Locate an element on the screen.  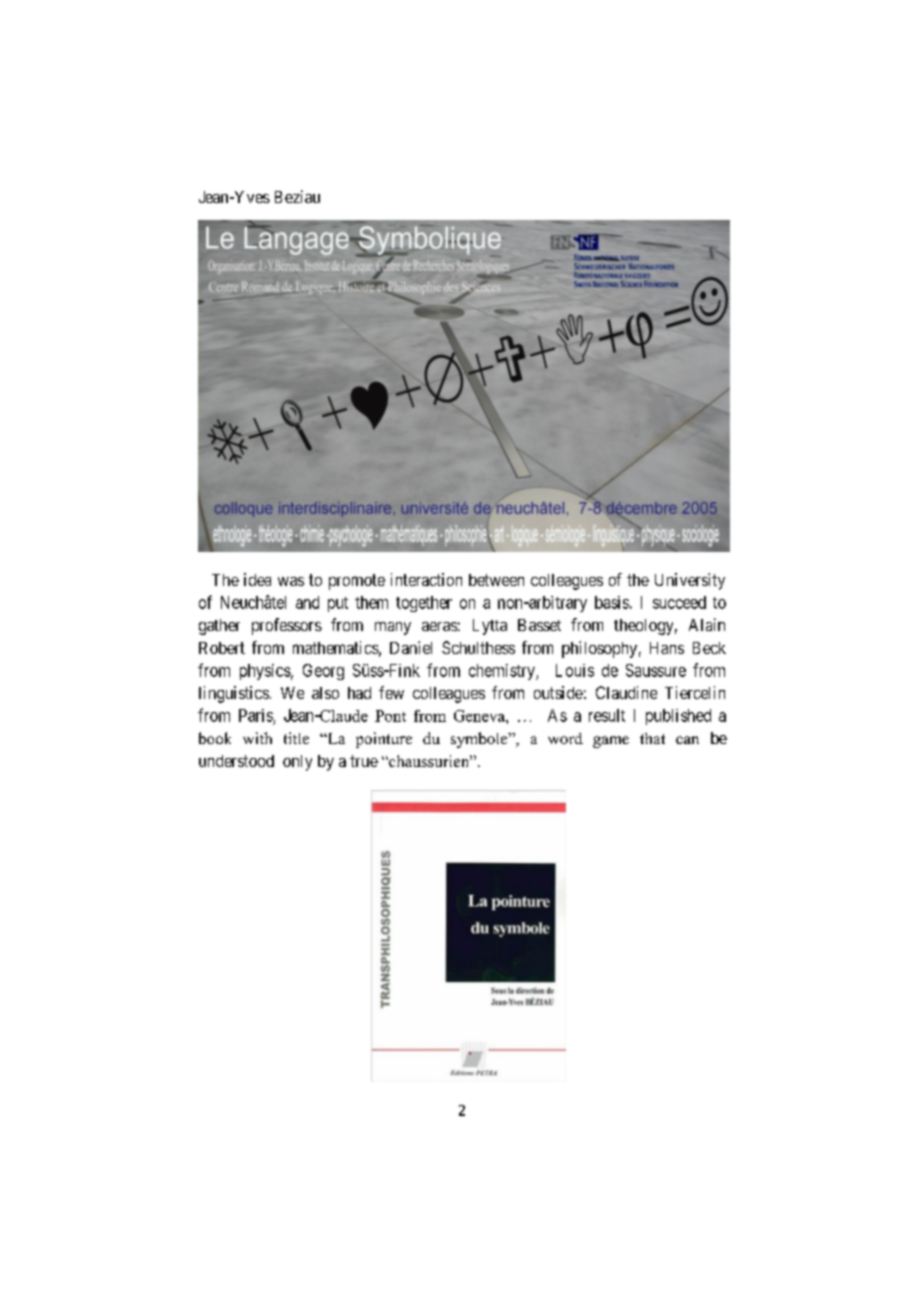
between is located at coordinates (496, 580).
